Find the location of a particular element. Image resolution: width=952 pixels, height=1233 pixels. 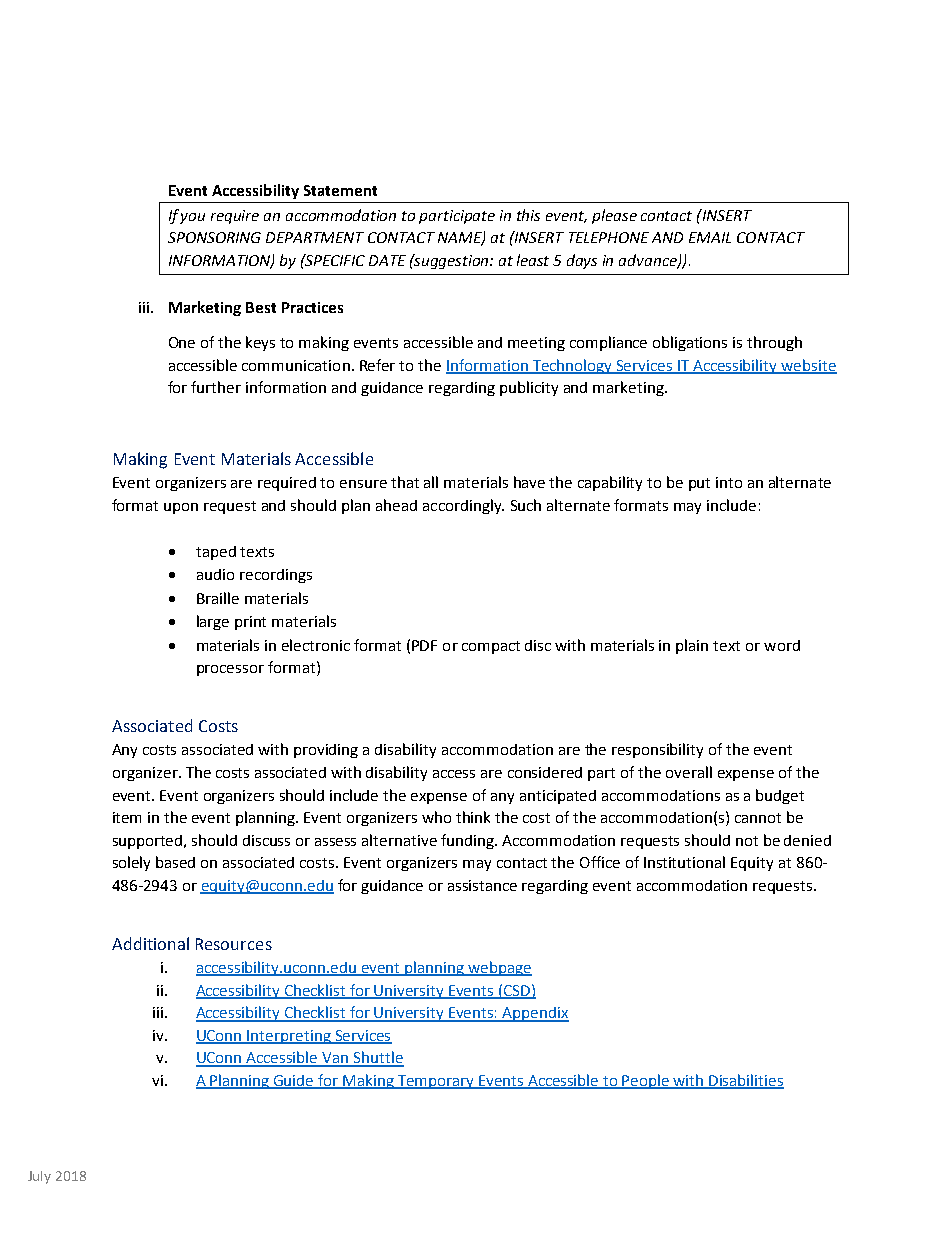

Temporary is located at coordinates (436, 1082).
